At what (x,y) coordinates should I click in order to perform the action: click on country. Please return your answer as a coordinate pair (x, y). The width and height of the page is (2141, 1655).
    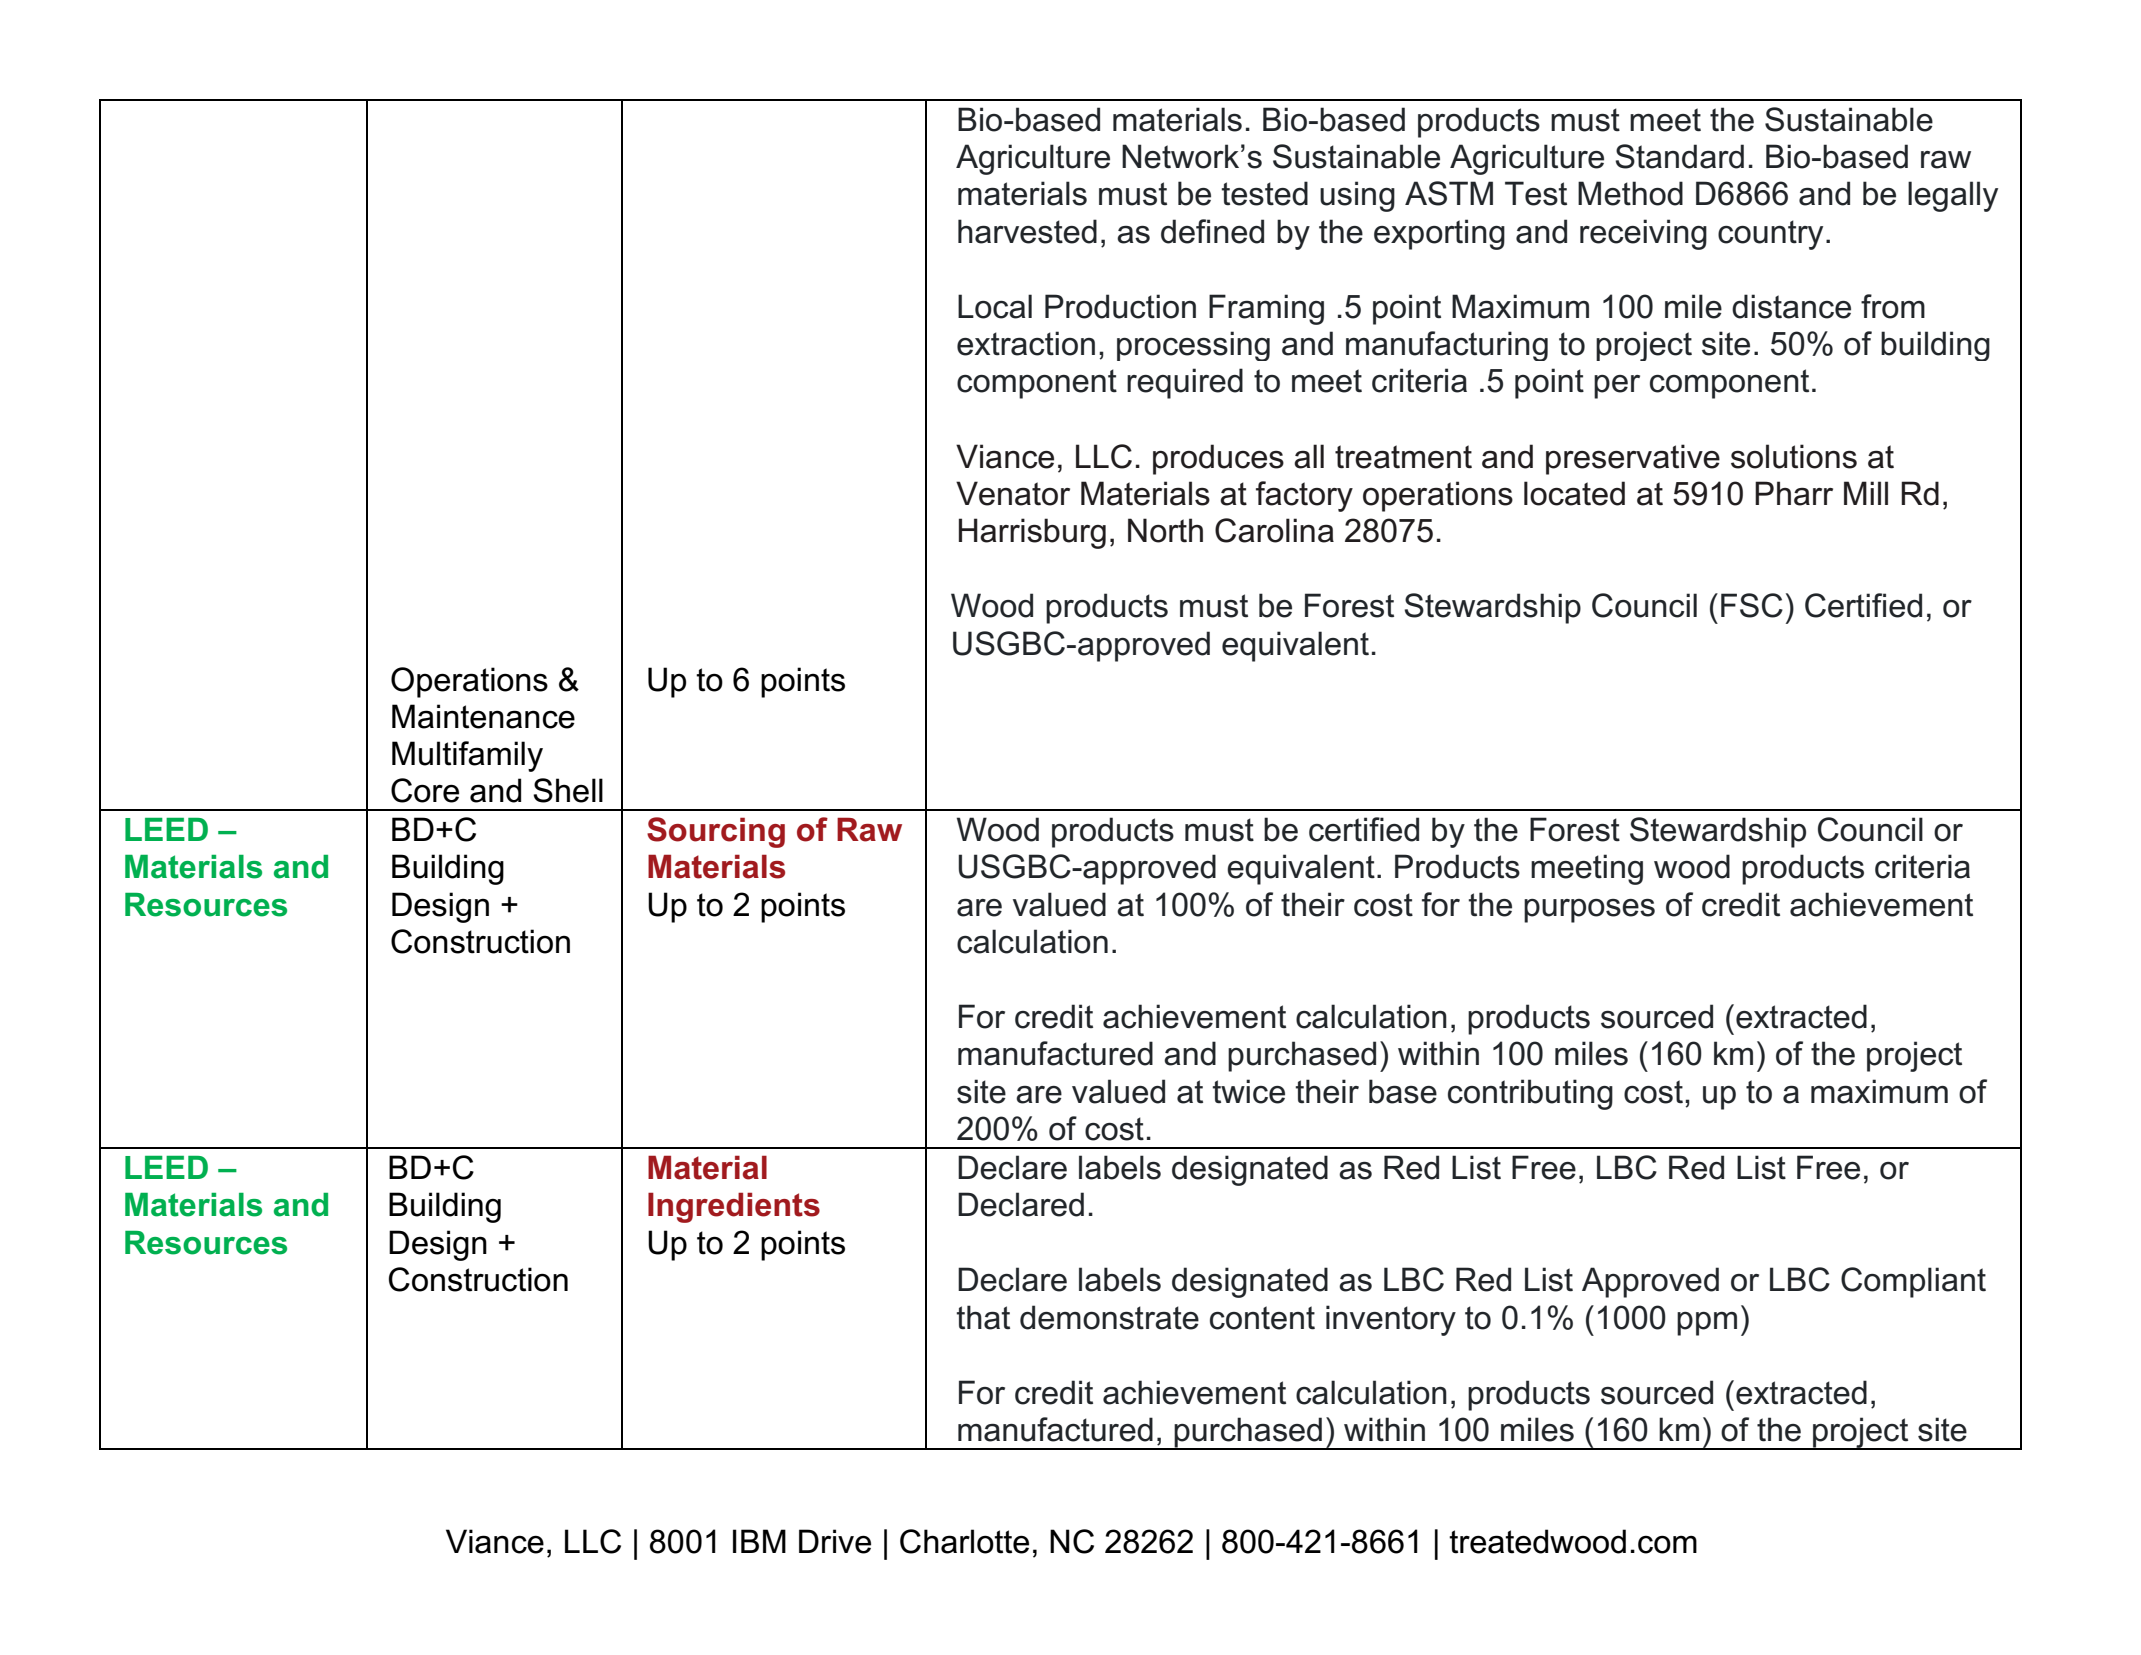
    Looking at the image, I should click on (1770, 235).
